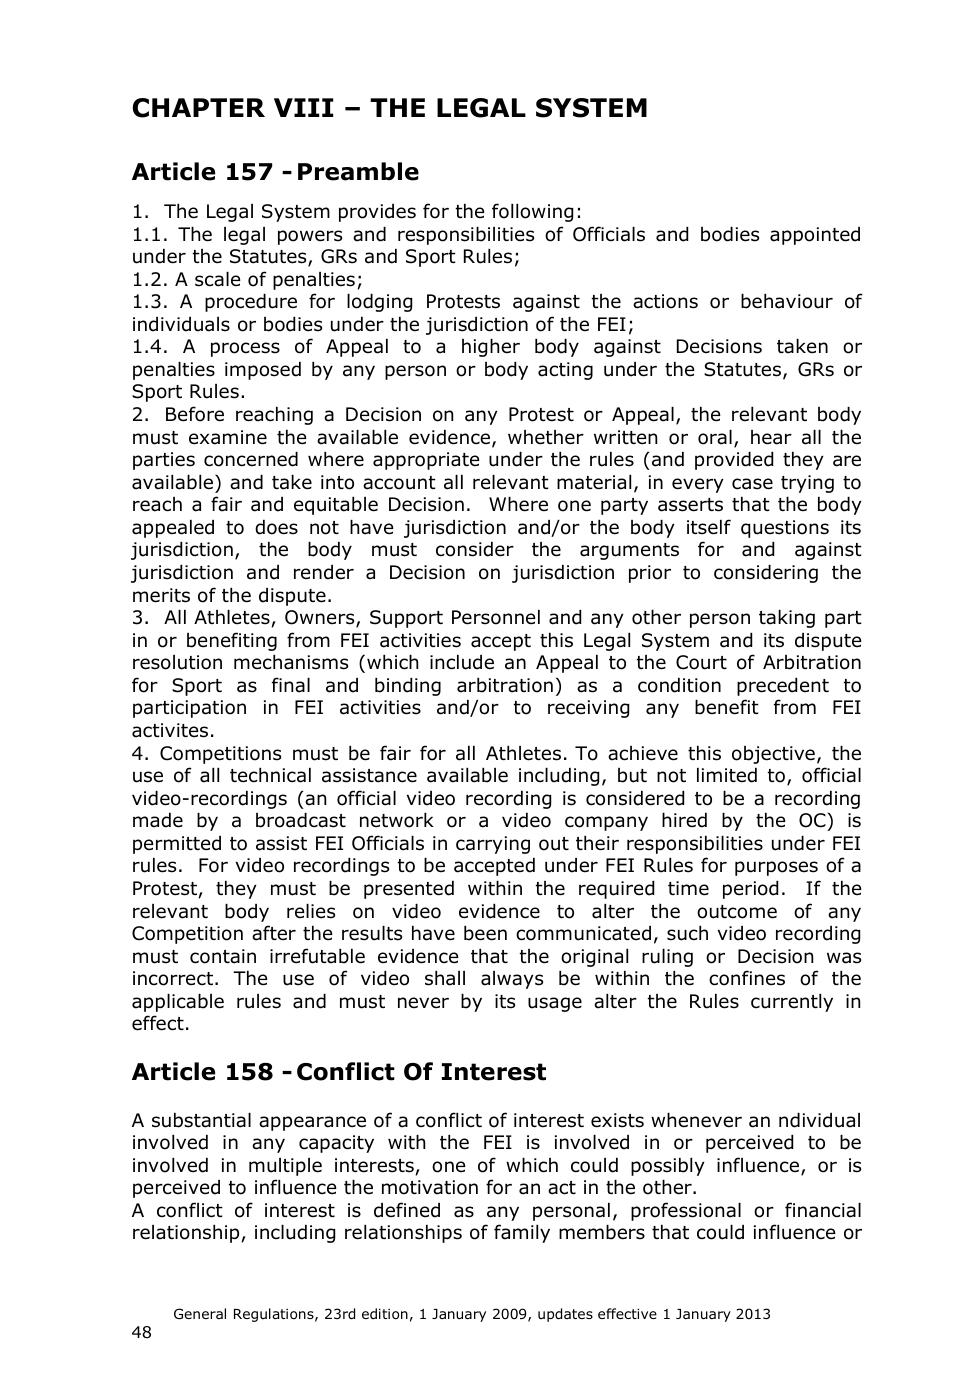  What do you see at coordinates (594, 482) in the screenshot?
I see `material` at bounding box center [594, 482].
